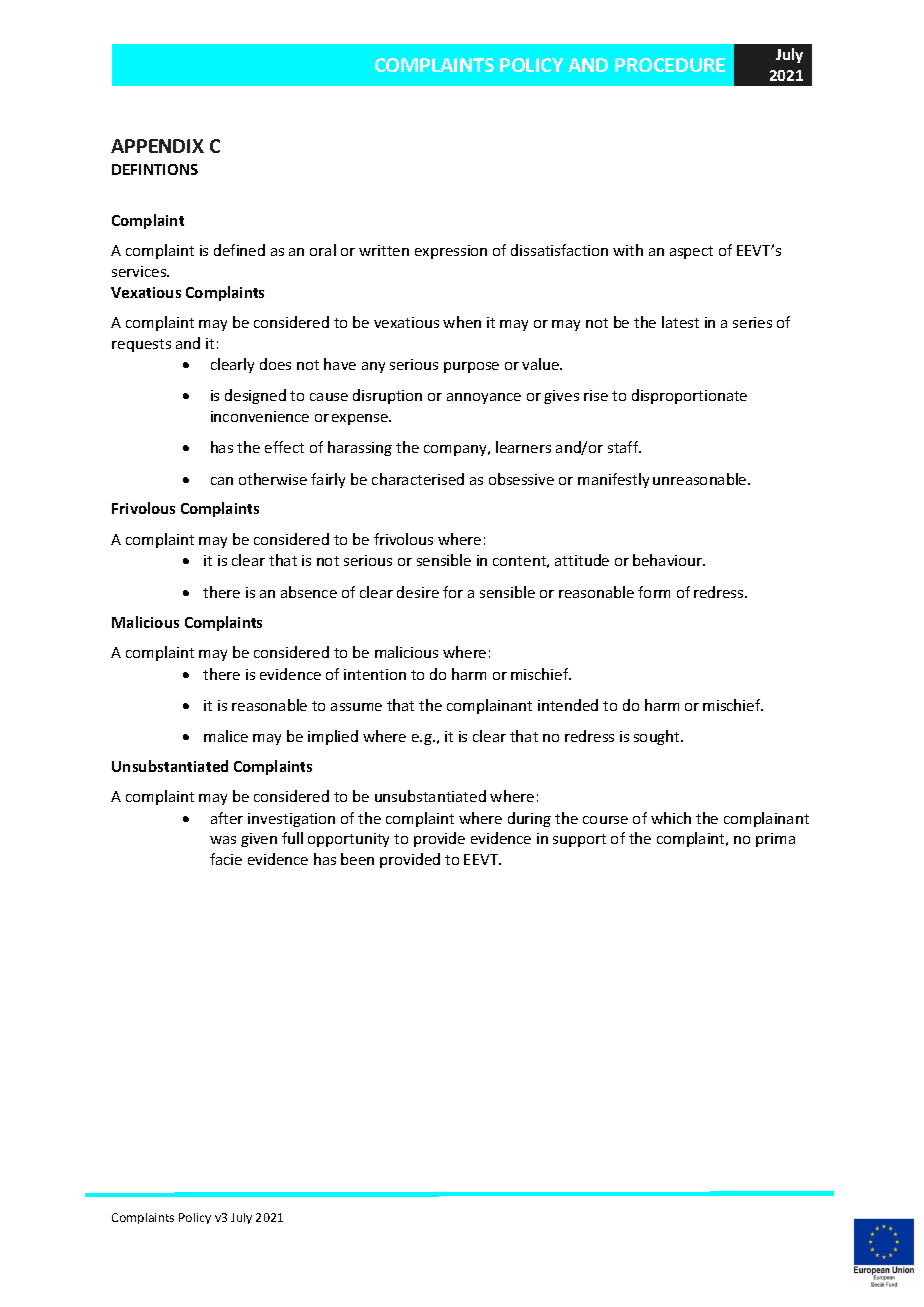  Describe the element at coordinates (239, 250) in the page. I see `defined` at that location.
